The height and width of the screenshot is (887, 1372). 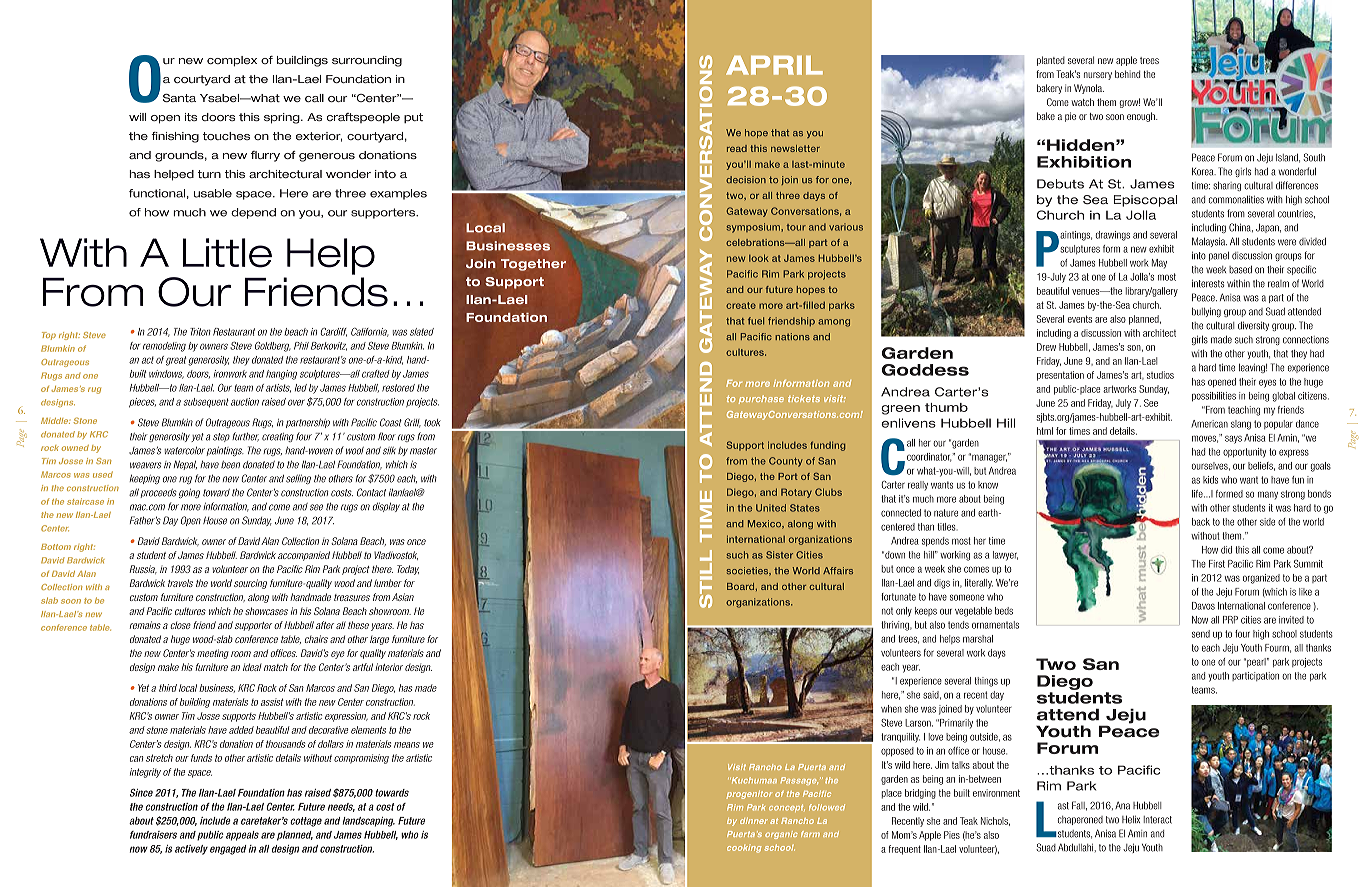 What do you see at coordinates (242, 836) in the screenshot?
I see `appeals` at bounding box center [242, 836].
